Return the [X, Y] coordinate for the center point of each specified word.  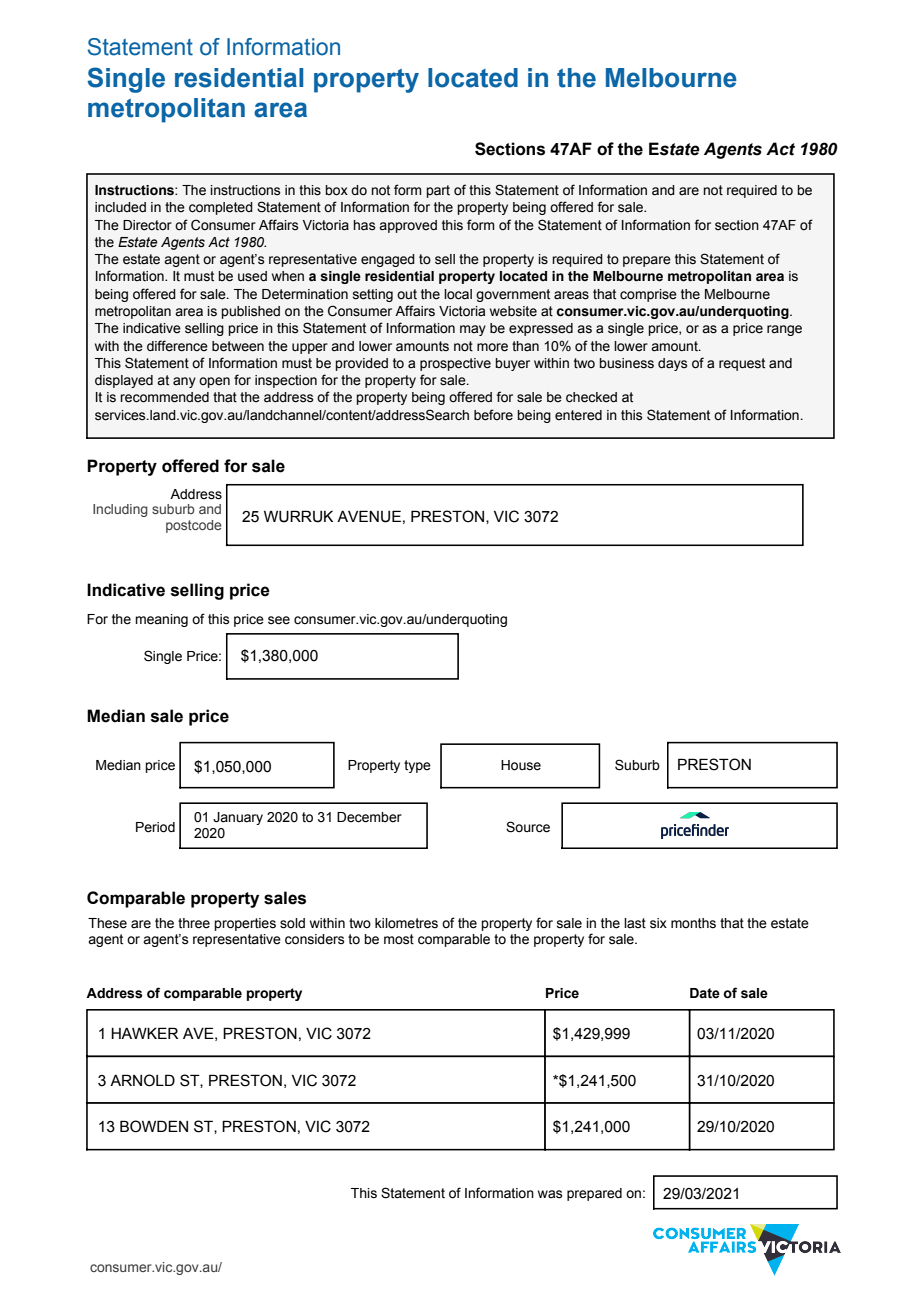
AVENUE [369, 516]
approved [408, 226]
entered [578, 415]
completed [221, 208]
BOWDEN [154, 1126]
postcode [193, 526]
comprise [648, 295]
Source [528, 827]
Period [155, 827]
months [693, 923]
